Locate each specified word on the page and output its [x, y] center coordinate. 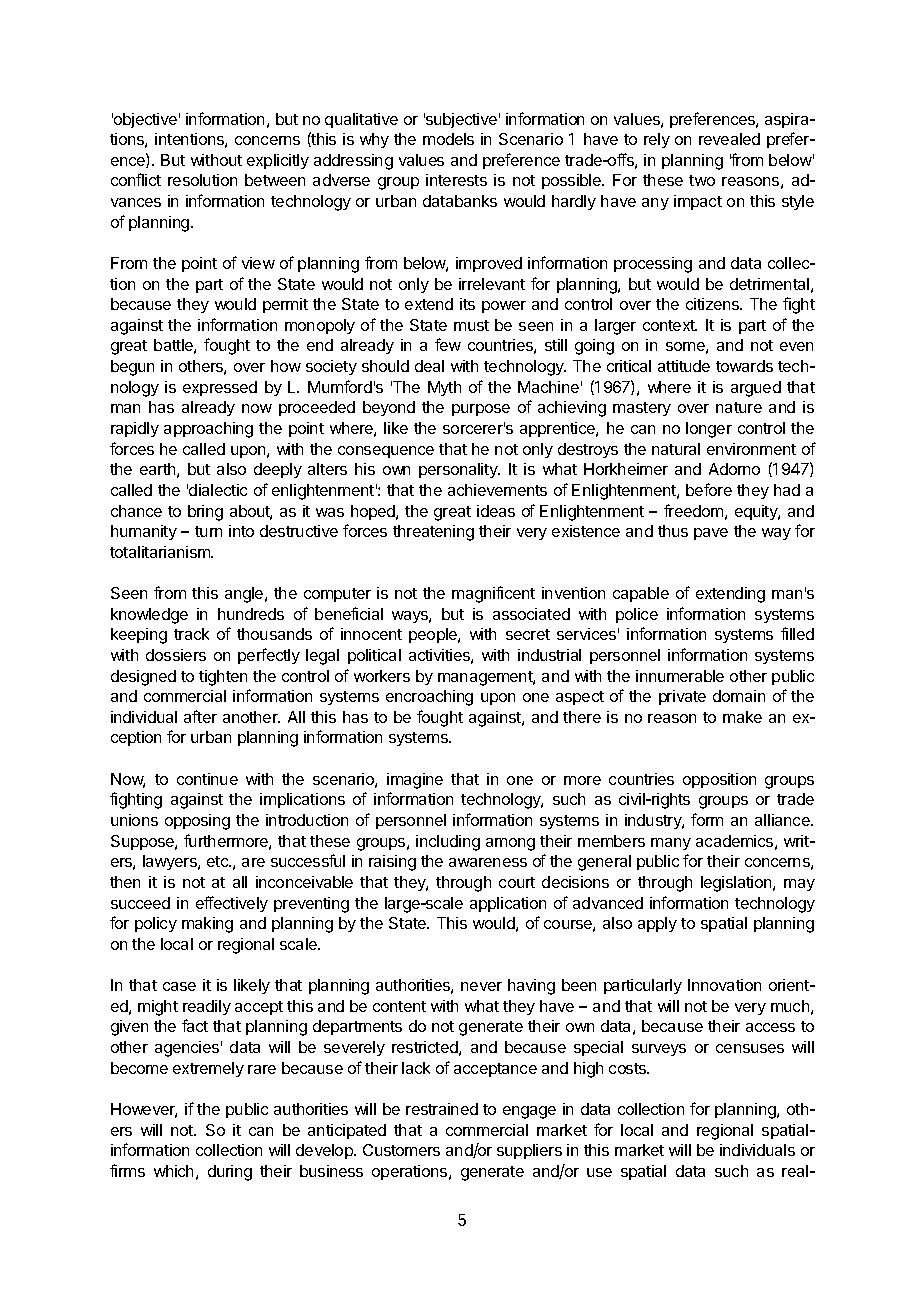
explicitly [278, 161]
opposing [197, 822]
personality [459, 470]
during [230, 1173]
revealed [729, 139]
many [671, 844]
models [448, 139]
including [448, 843]
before [709, 489]
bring [205, 513]
